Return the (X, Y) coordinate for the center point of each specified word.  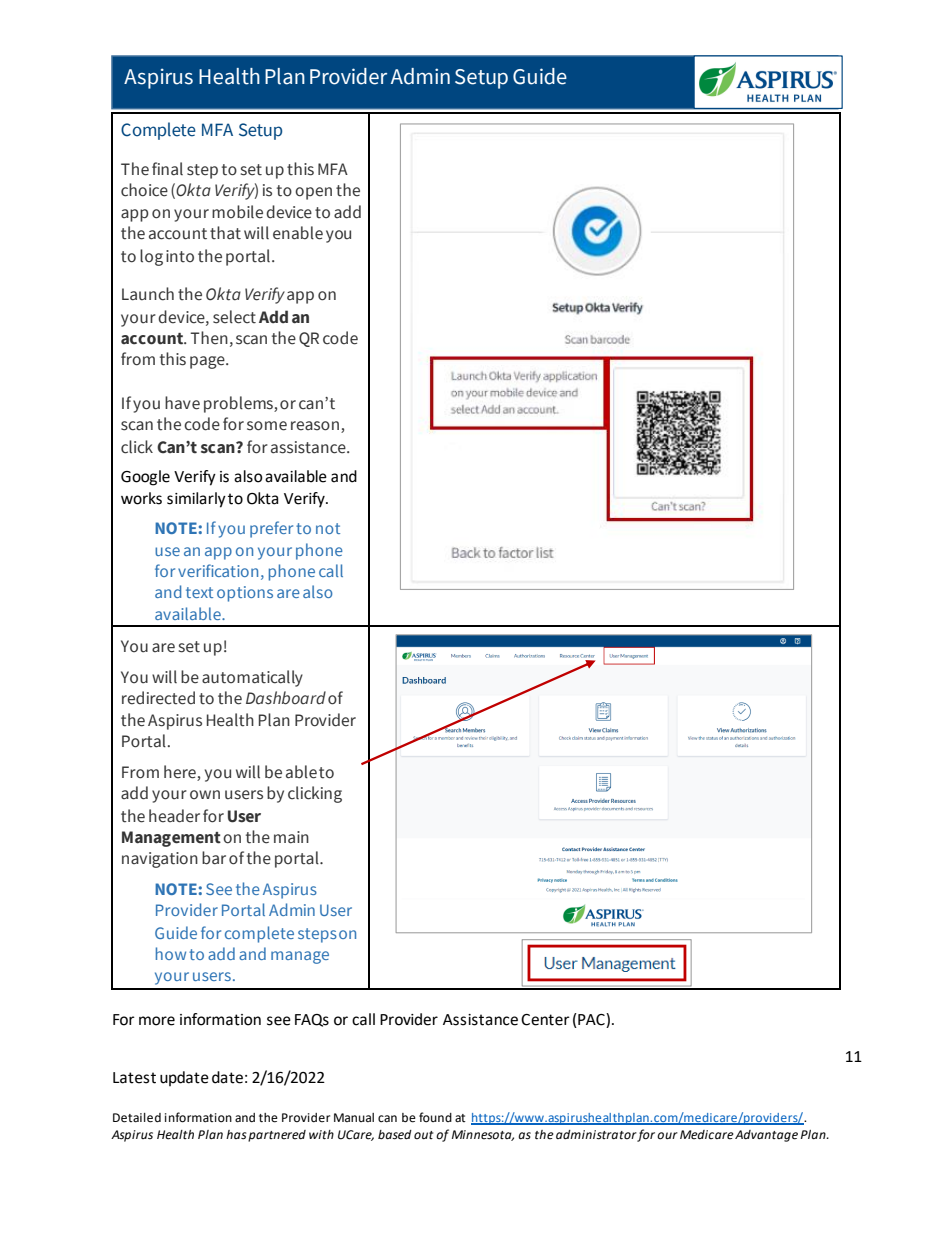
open (313, 193)
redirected (158, 698)
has (236, 1135)
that (225, 233)
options (245, 594)
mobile (237, 212)
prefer (271, 529)
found (435, 1117)
